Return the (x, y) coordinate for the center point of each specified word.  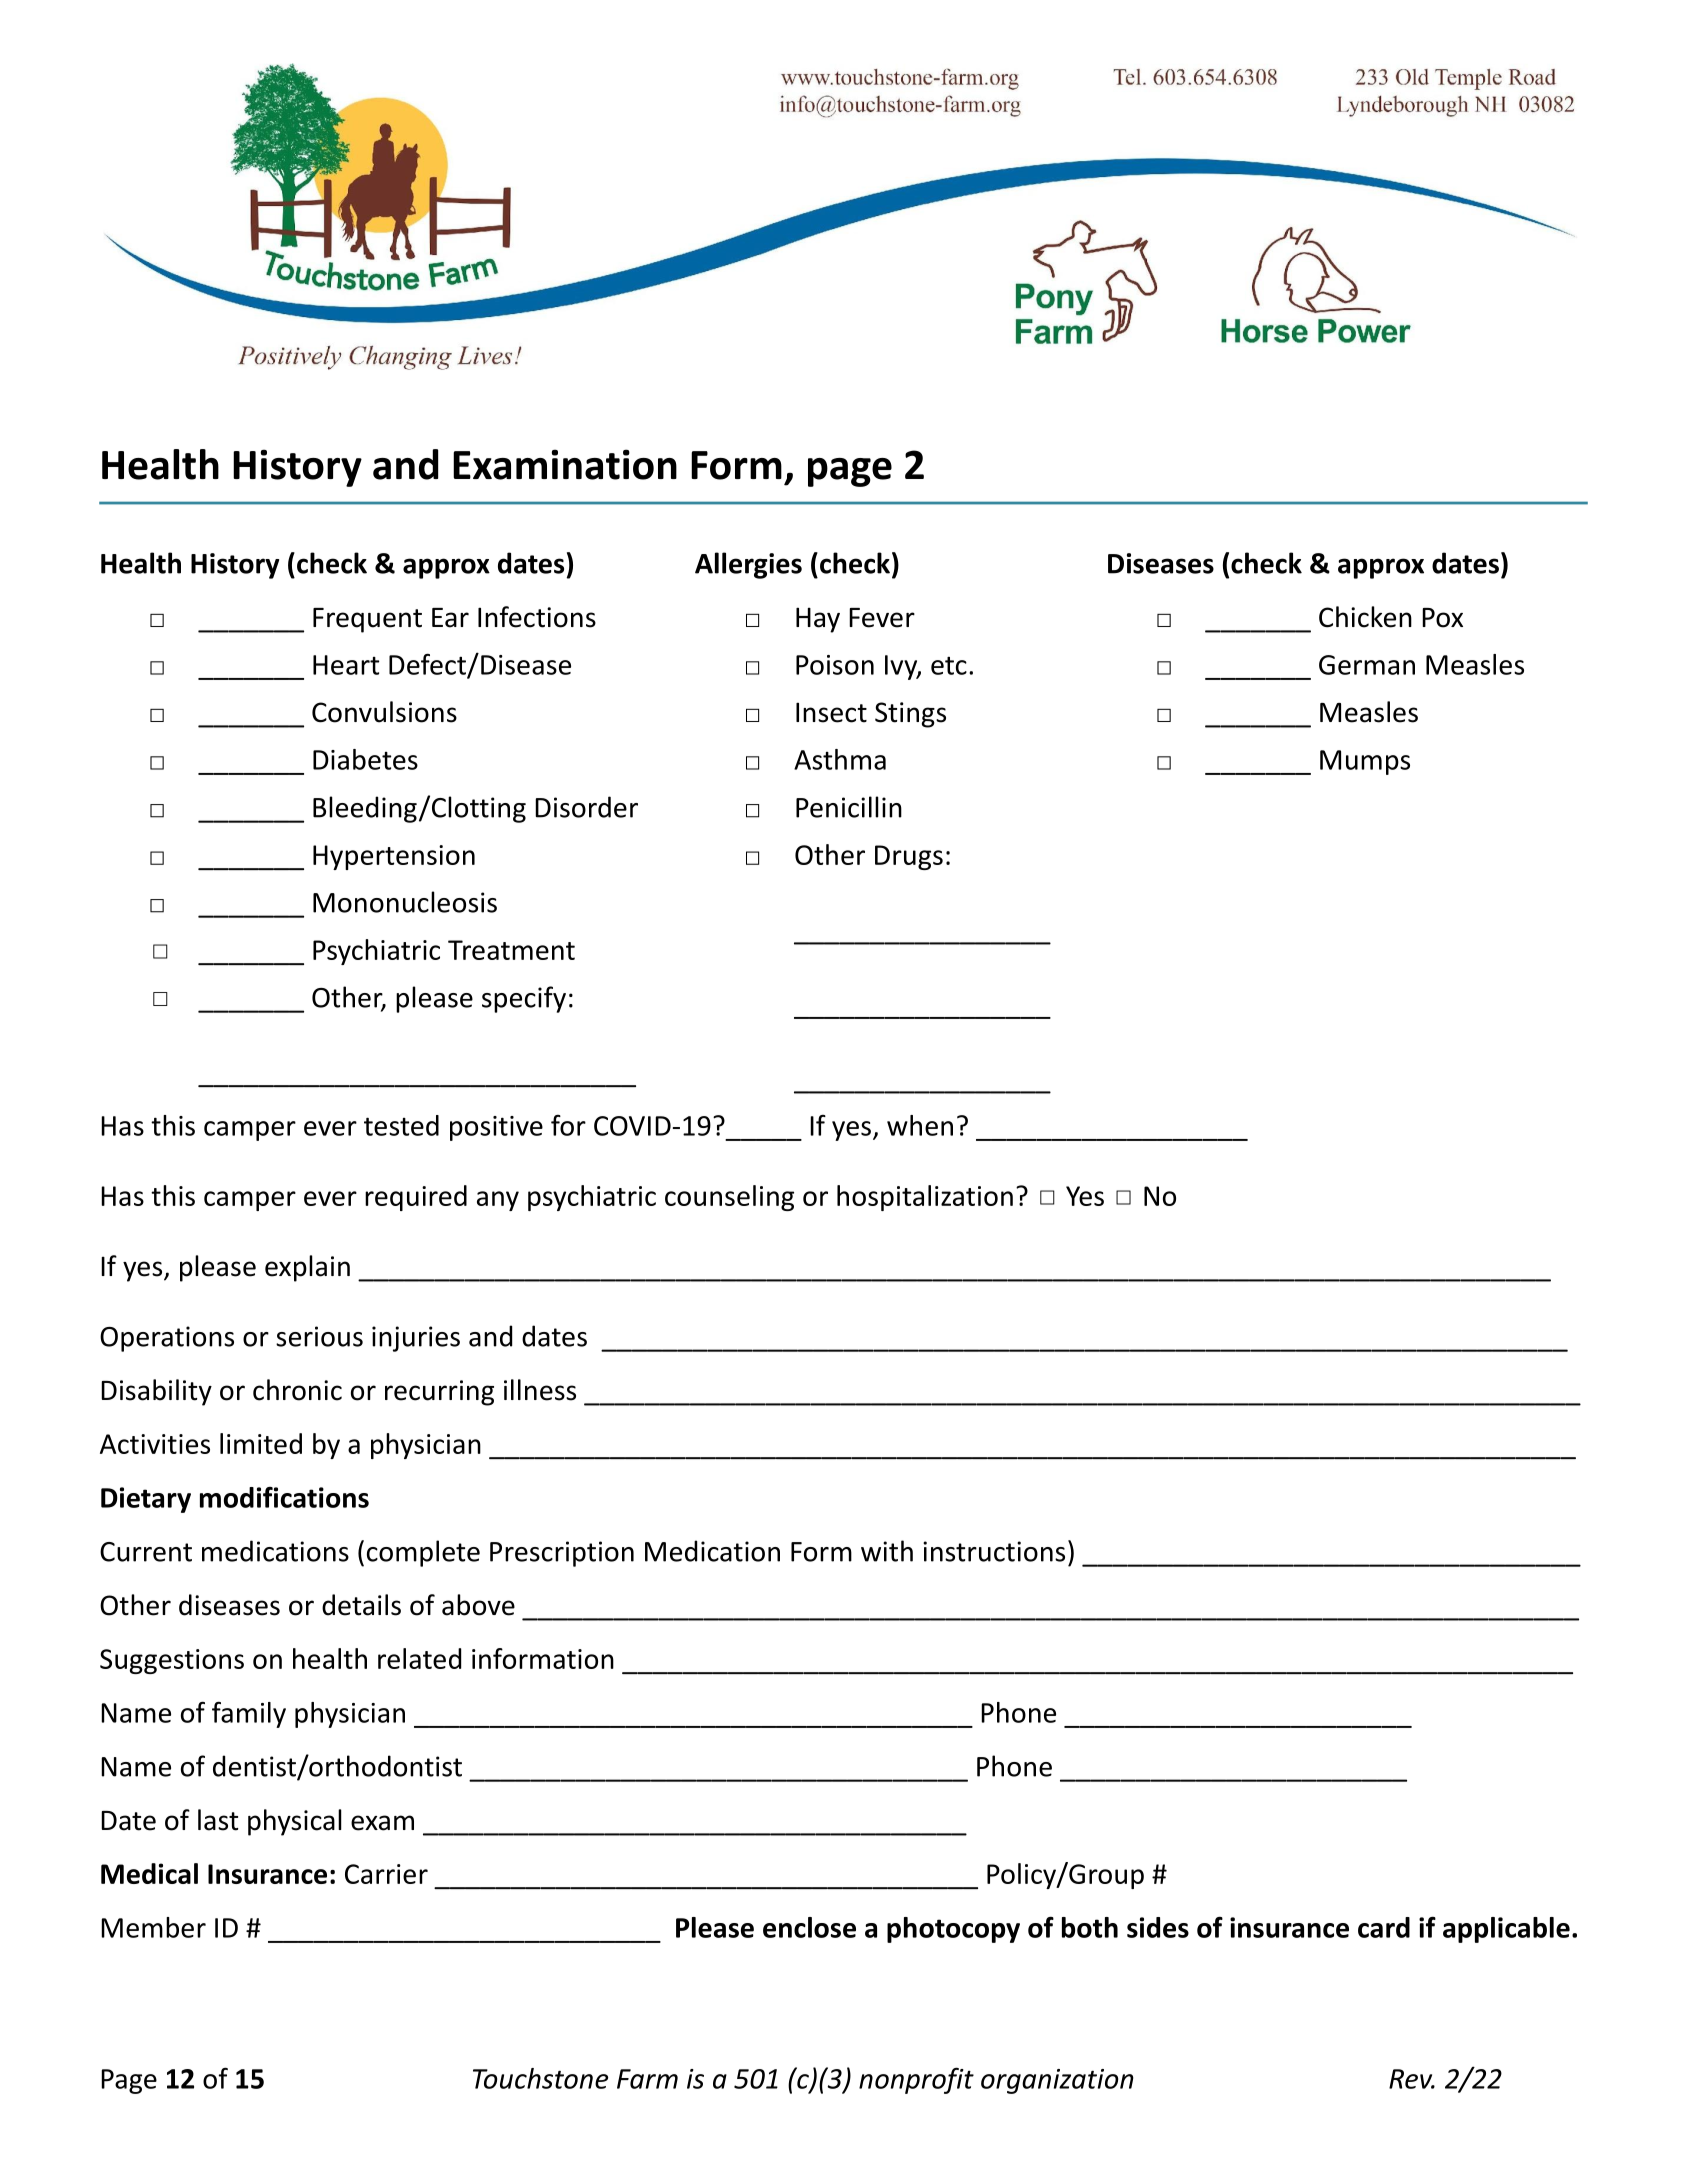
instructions (994, 1551)
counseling (729, 1198)
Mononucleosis (405, 902)
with (887, 1551)
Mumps (1365, 762)
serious (319, 1336)
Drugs (909, 857)
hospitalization (925, 1198)
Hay (818, 620)
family (249, 1714)
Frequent (367, 620)
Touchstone (540, 2078)
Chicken (1365, 617)
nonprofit (916, 2080)
